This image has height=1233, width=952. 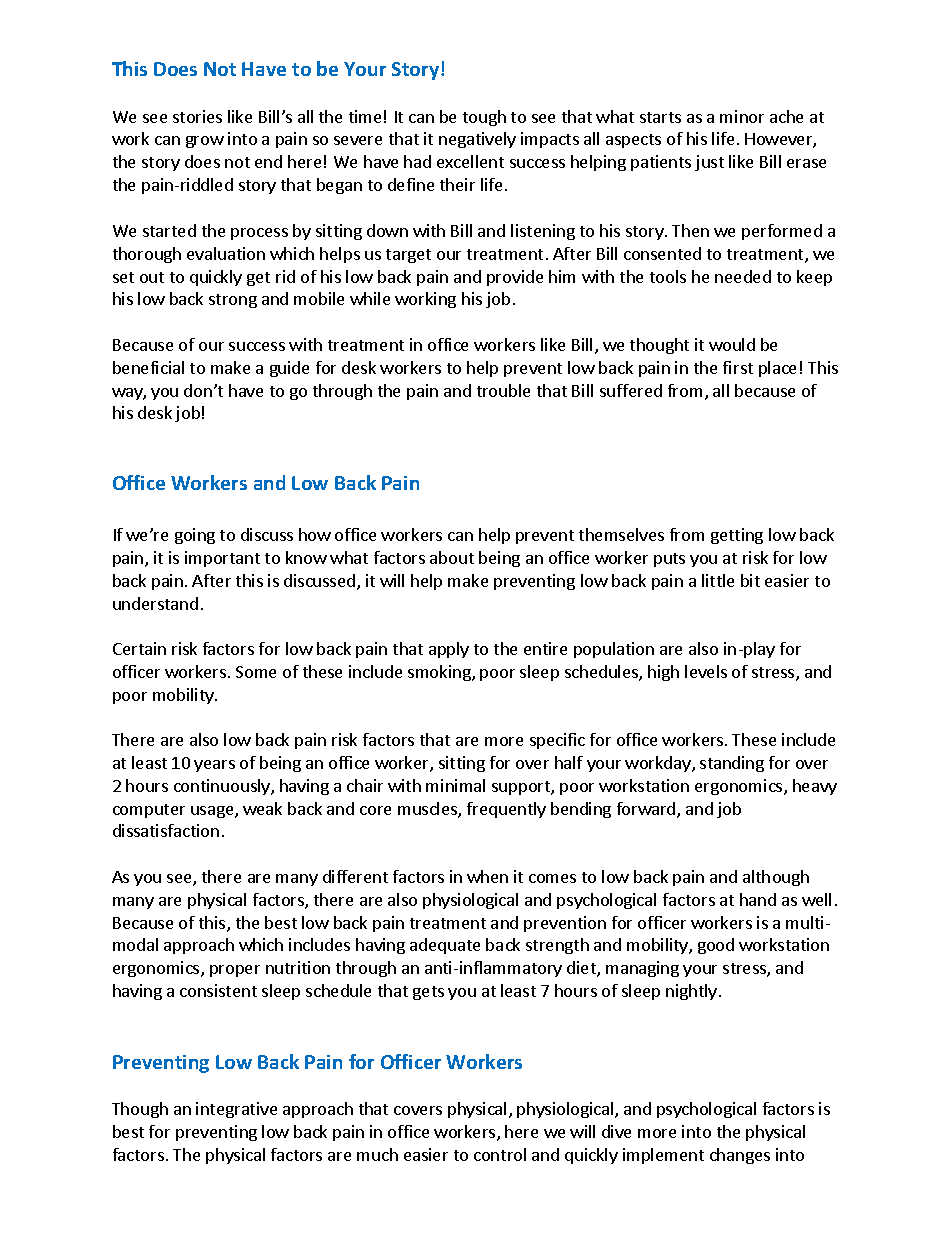 What do you see at coordinates (709, 163) in the image?
I see `just` at bounding box center [709, 163].
